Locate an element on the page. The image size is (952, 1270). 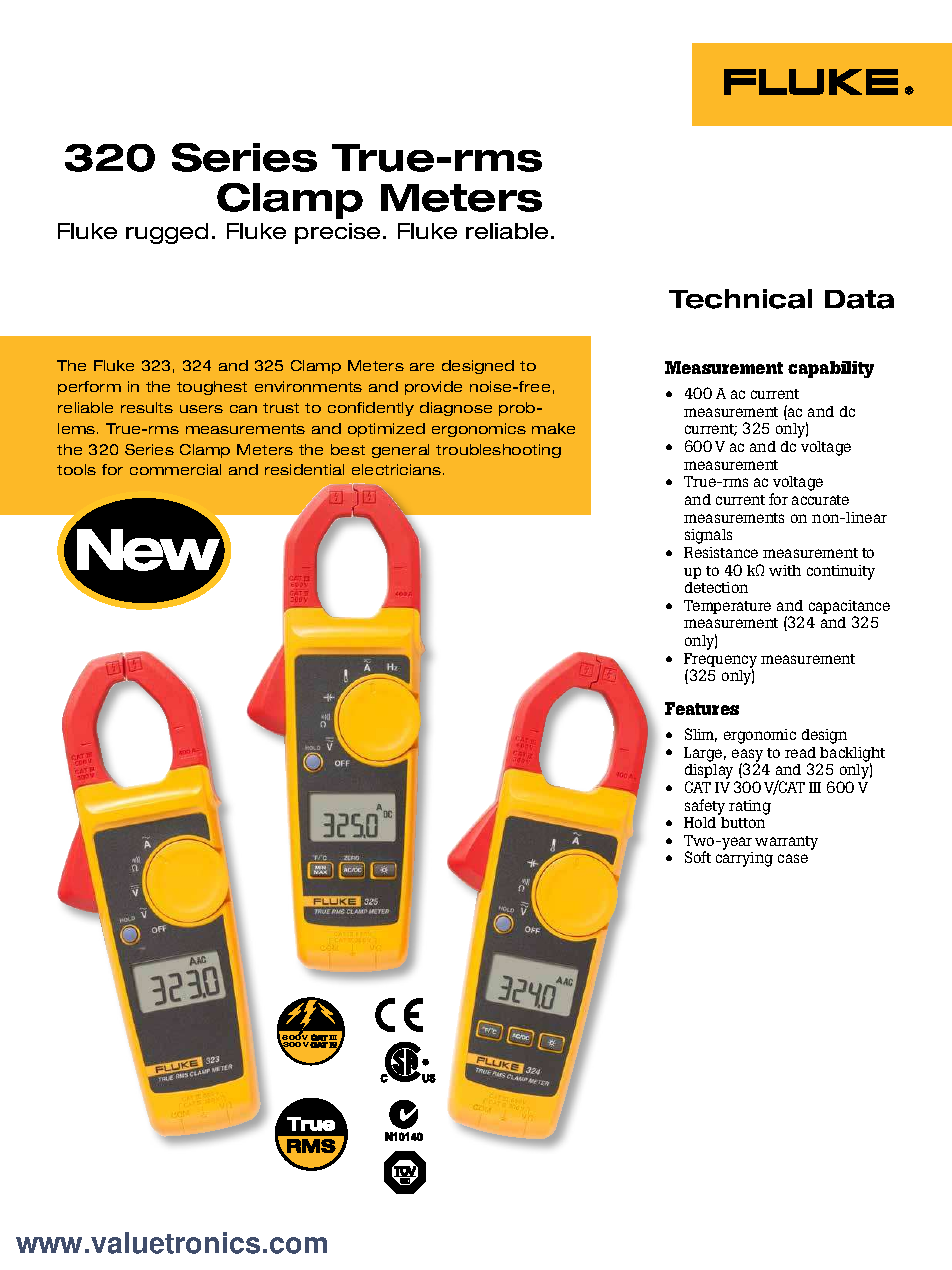
Soft is located at coordinates (698, 857).
